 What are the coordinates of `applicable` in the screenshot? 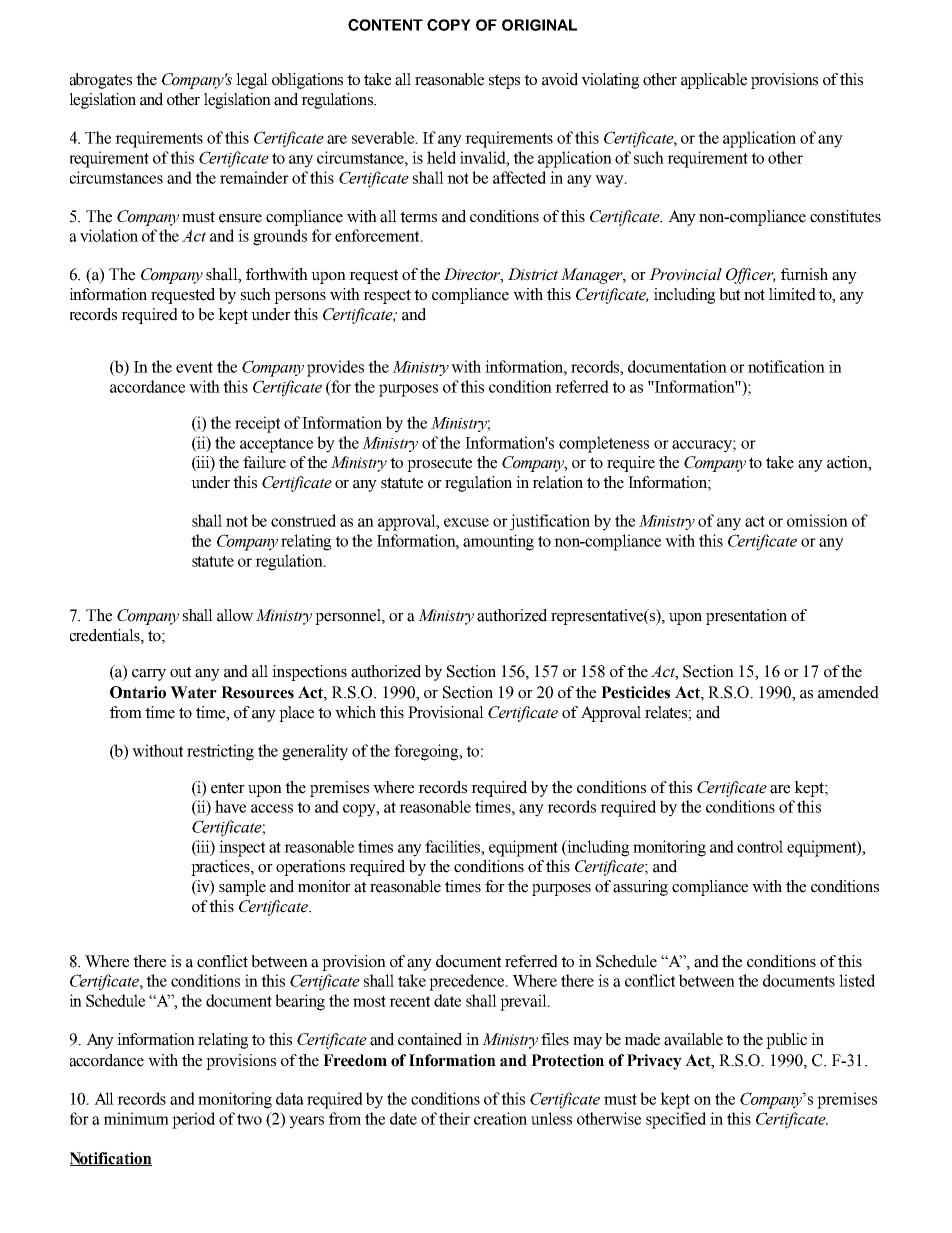 It's located at (714, 81).
